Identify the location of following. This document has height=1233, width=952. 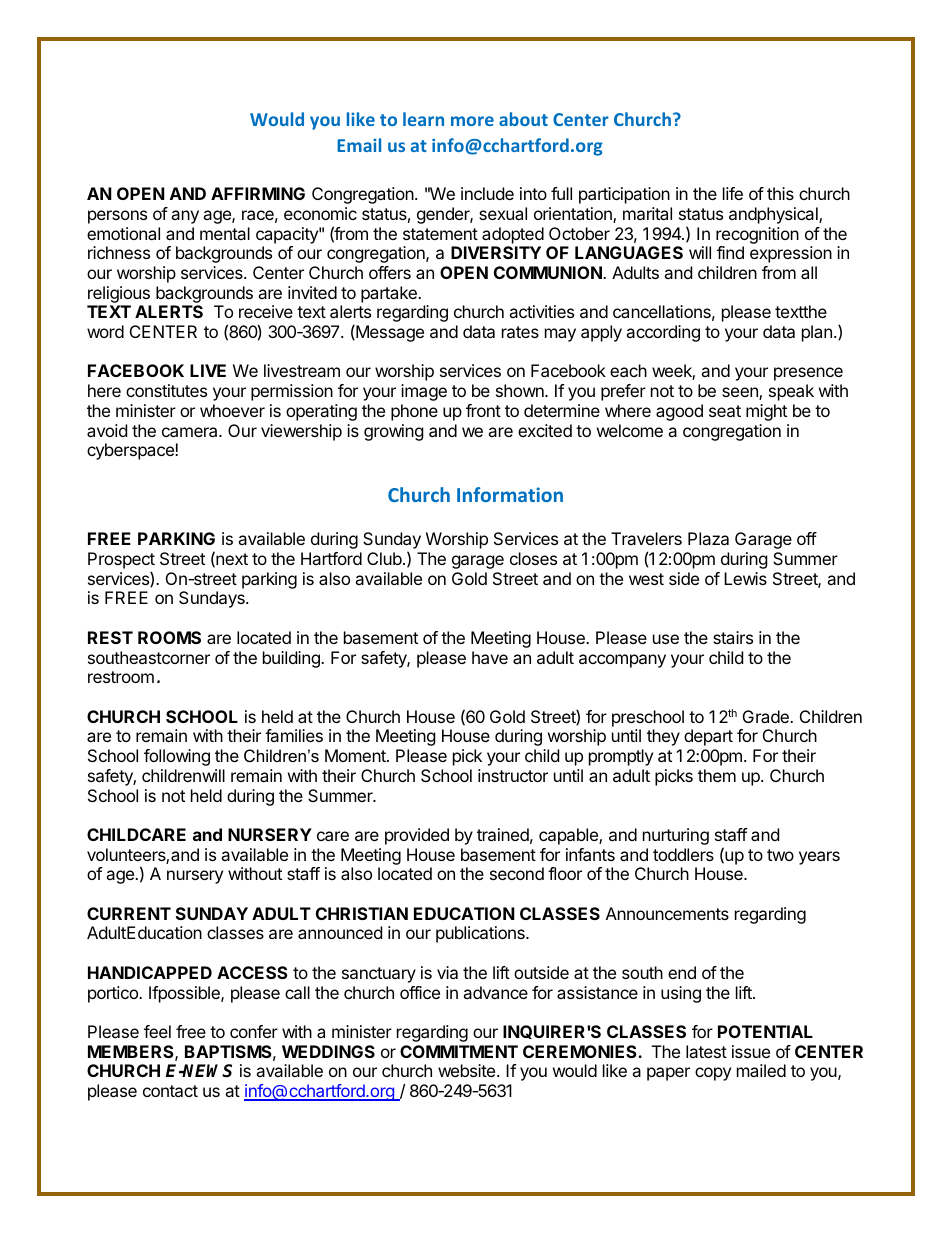
(177, 757).
